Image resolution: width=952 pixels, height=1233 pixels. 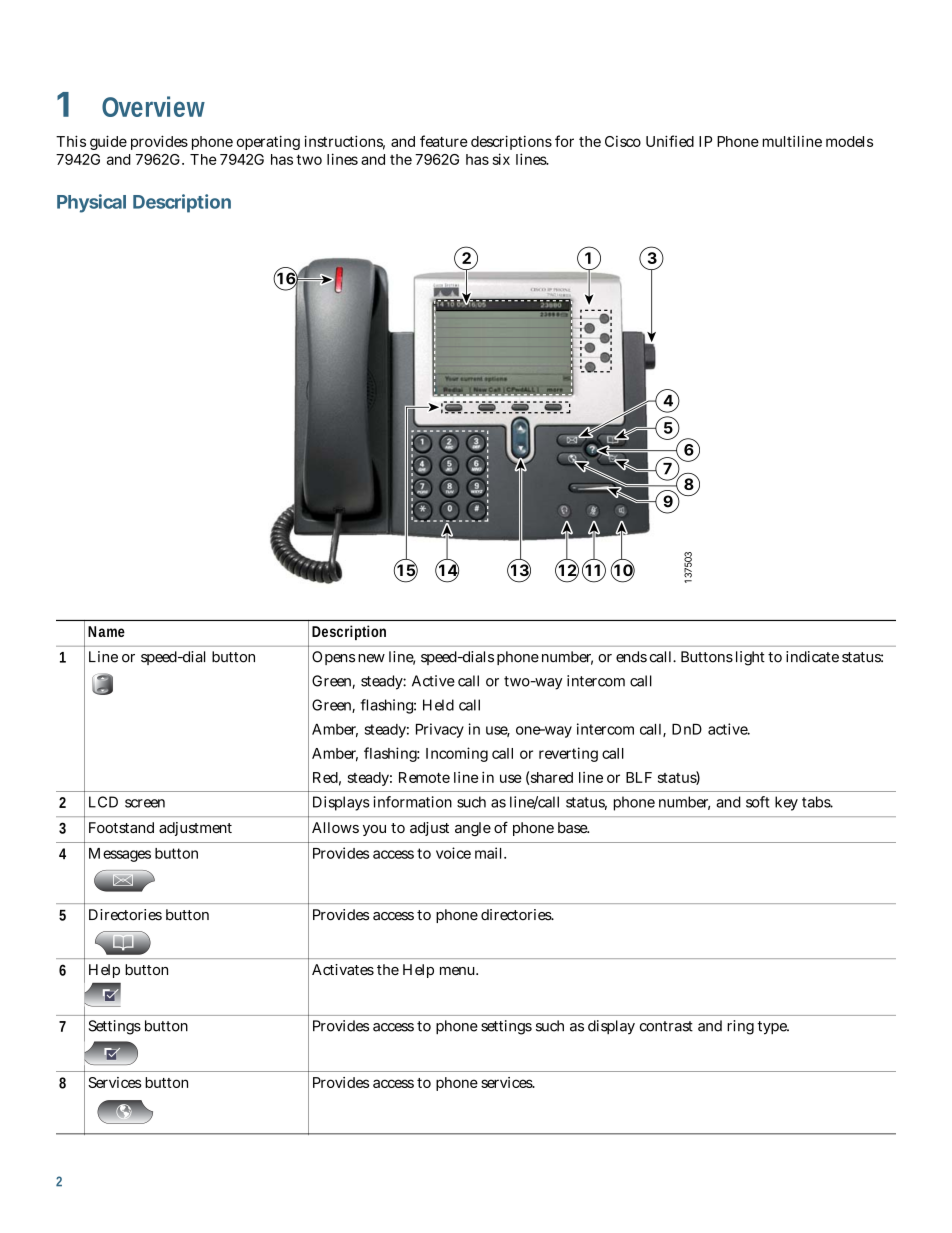 I want to click on Unified, so click(x=670, y=141).
